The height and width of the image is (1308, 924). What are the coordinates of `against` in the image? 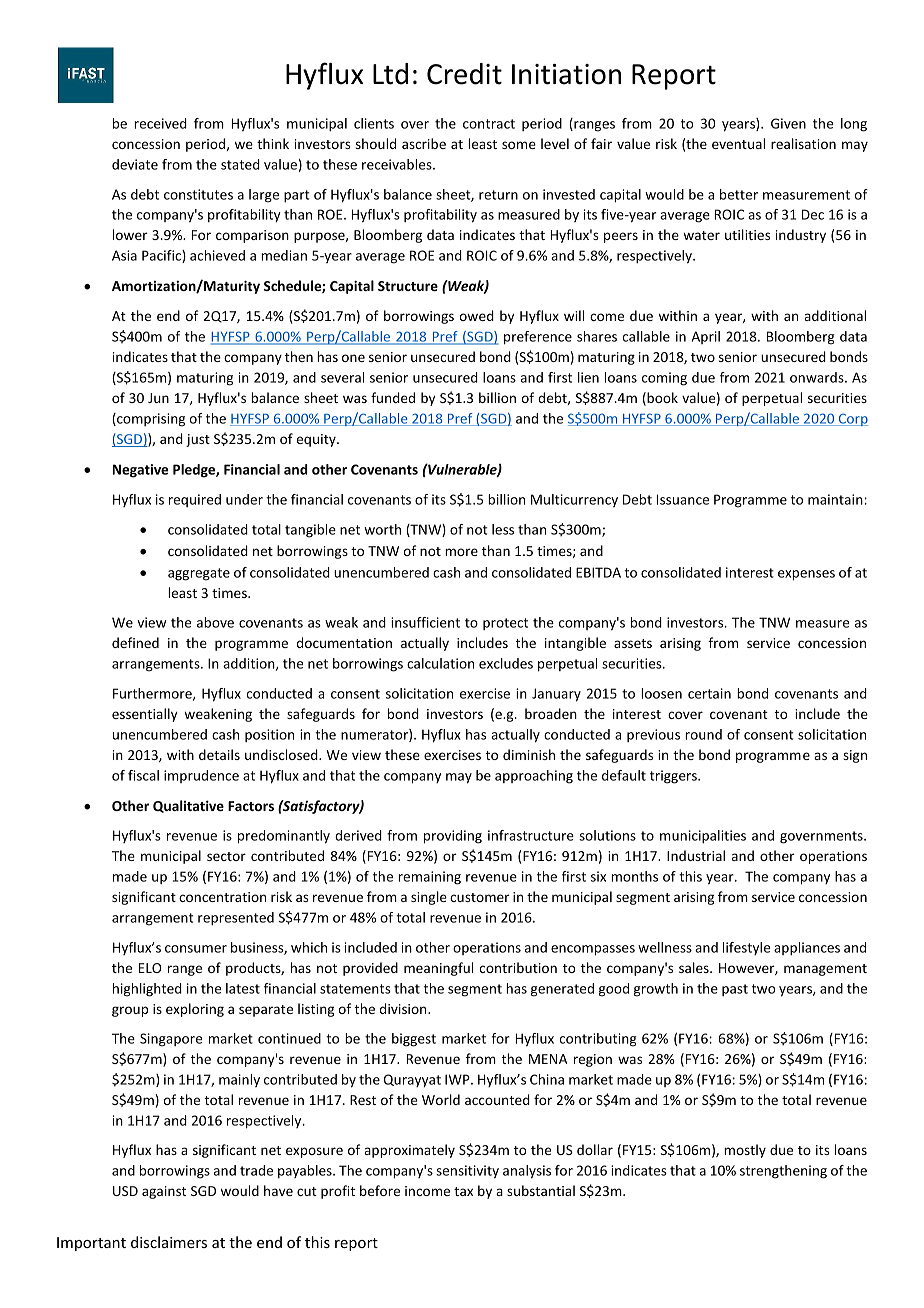 It's located at (164, 1192).
